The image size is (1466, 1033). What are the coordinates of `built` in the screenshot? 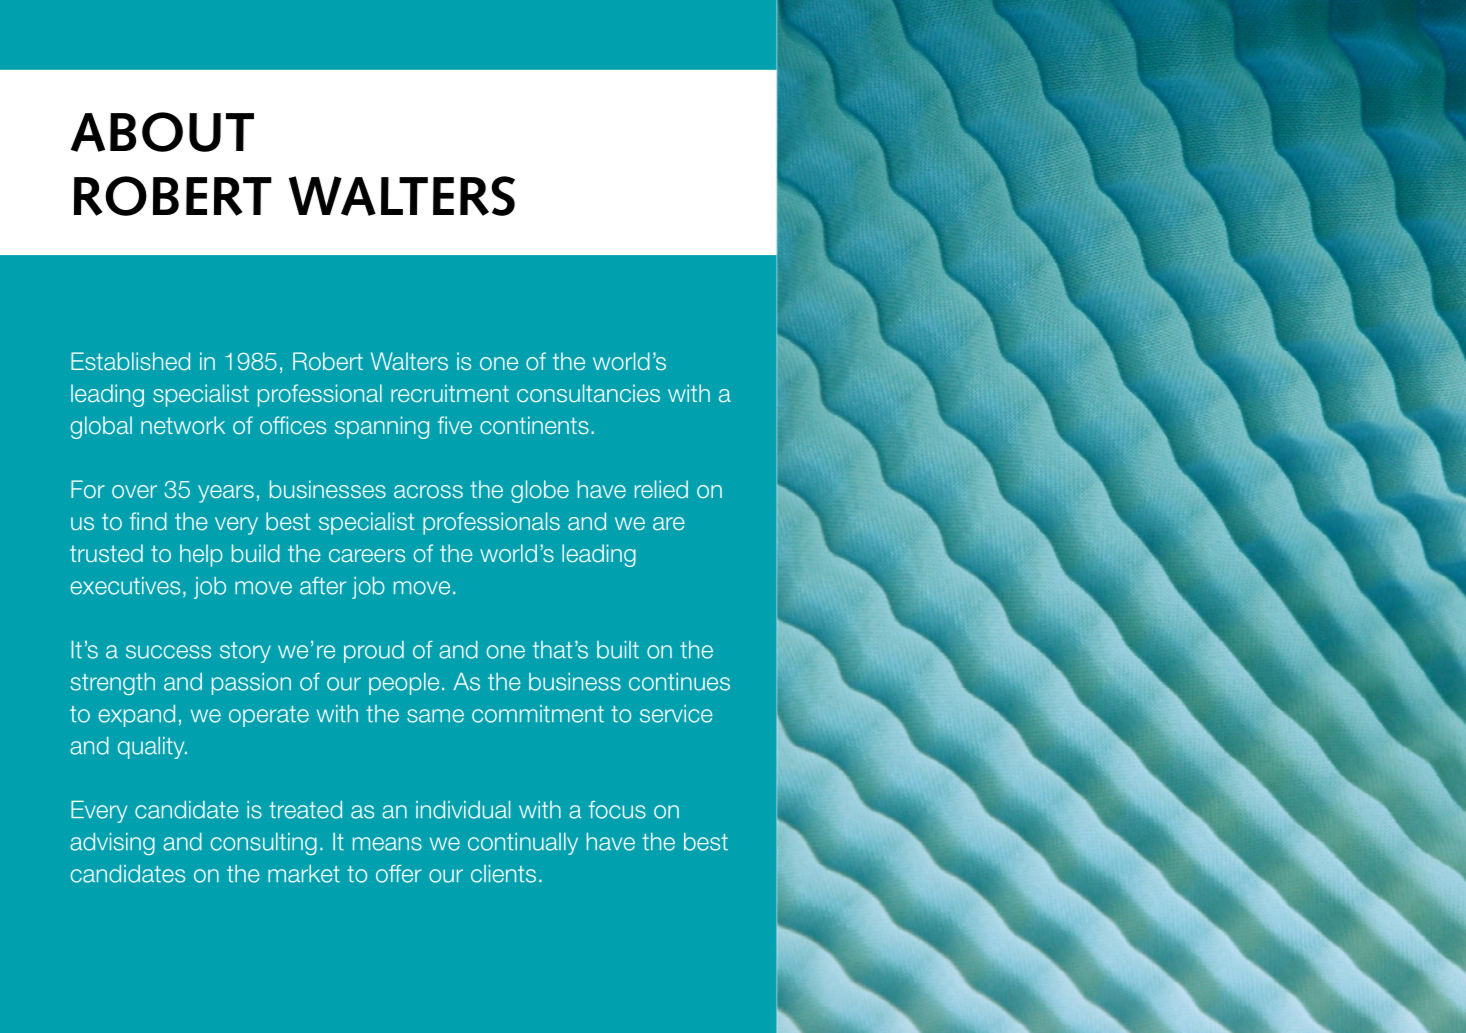 It's located at (618, 650).
